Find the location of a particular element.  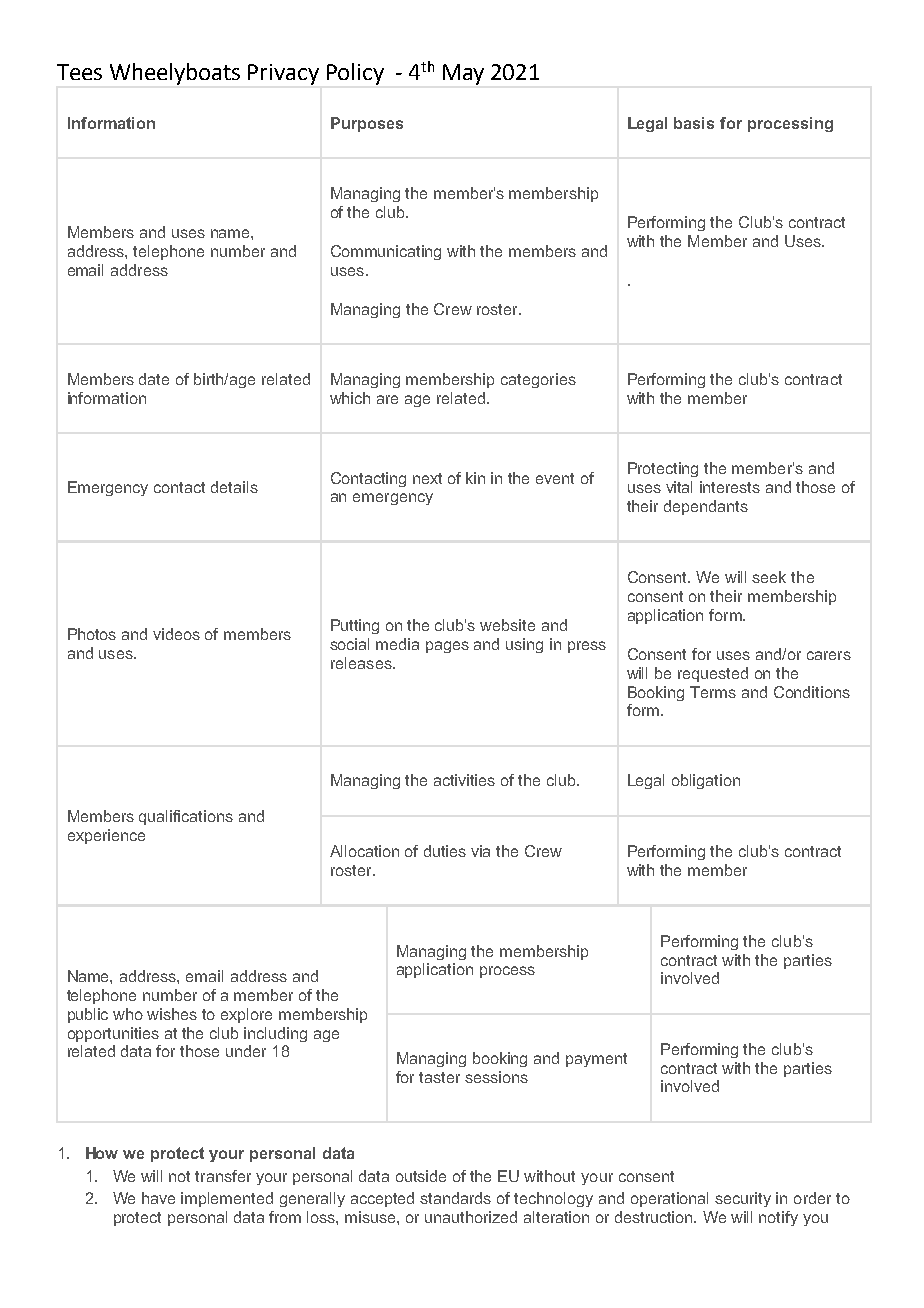

videos is located at coordinates (176, 634).
